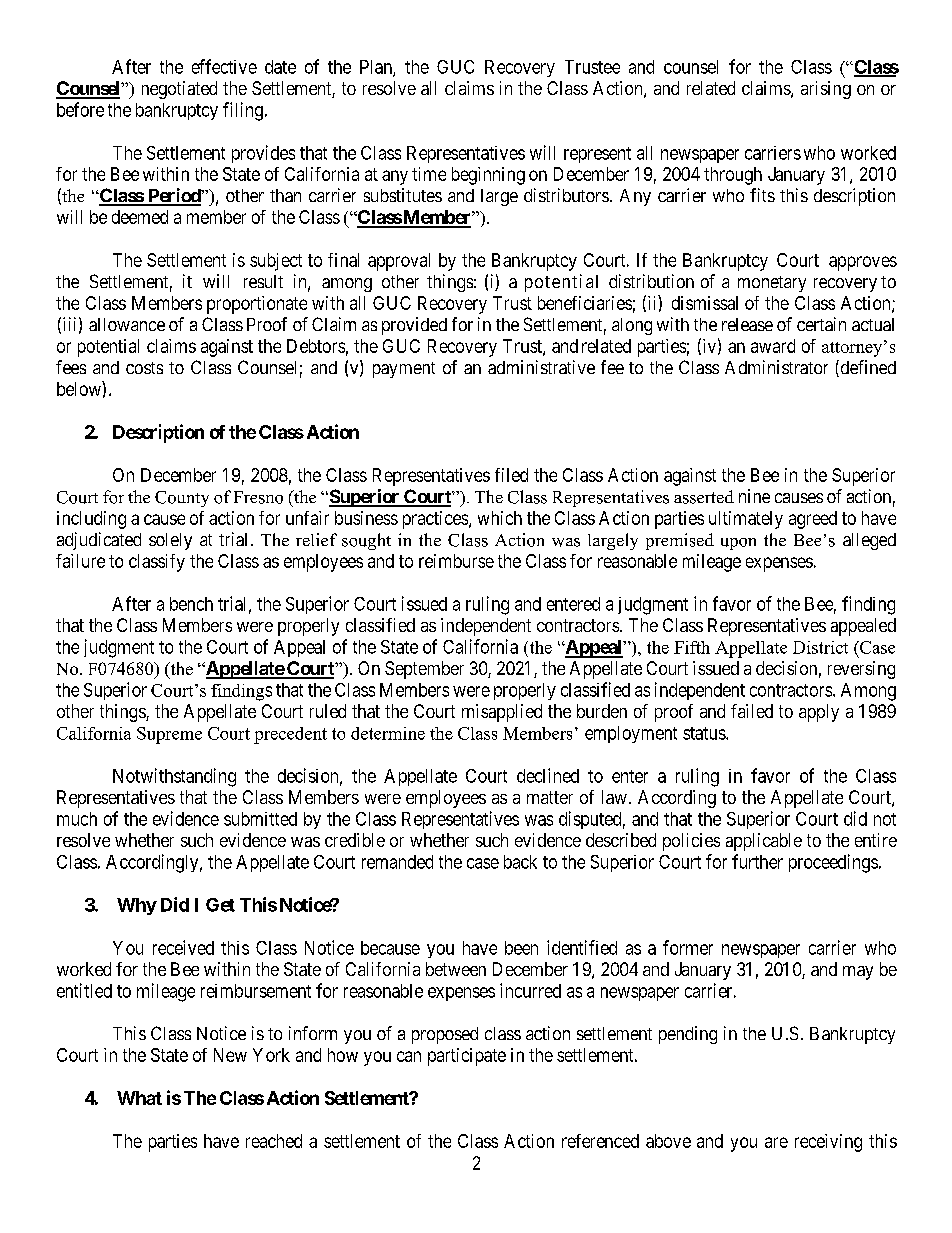 This screenshot has width=952, height=1233. Describe the element at coordinates (826, 90) in the screenshot. I see `arising` at that location.
